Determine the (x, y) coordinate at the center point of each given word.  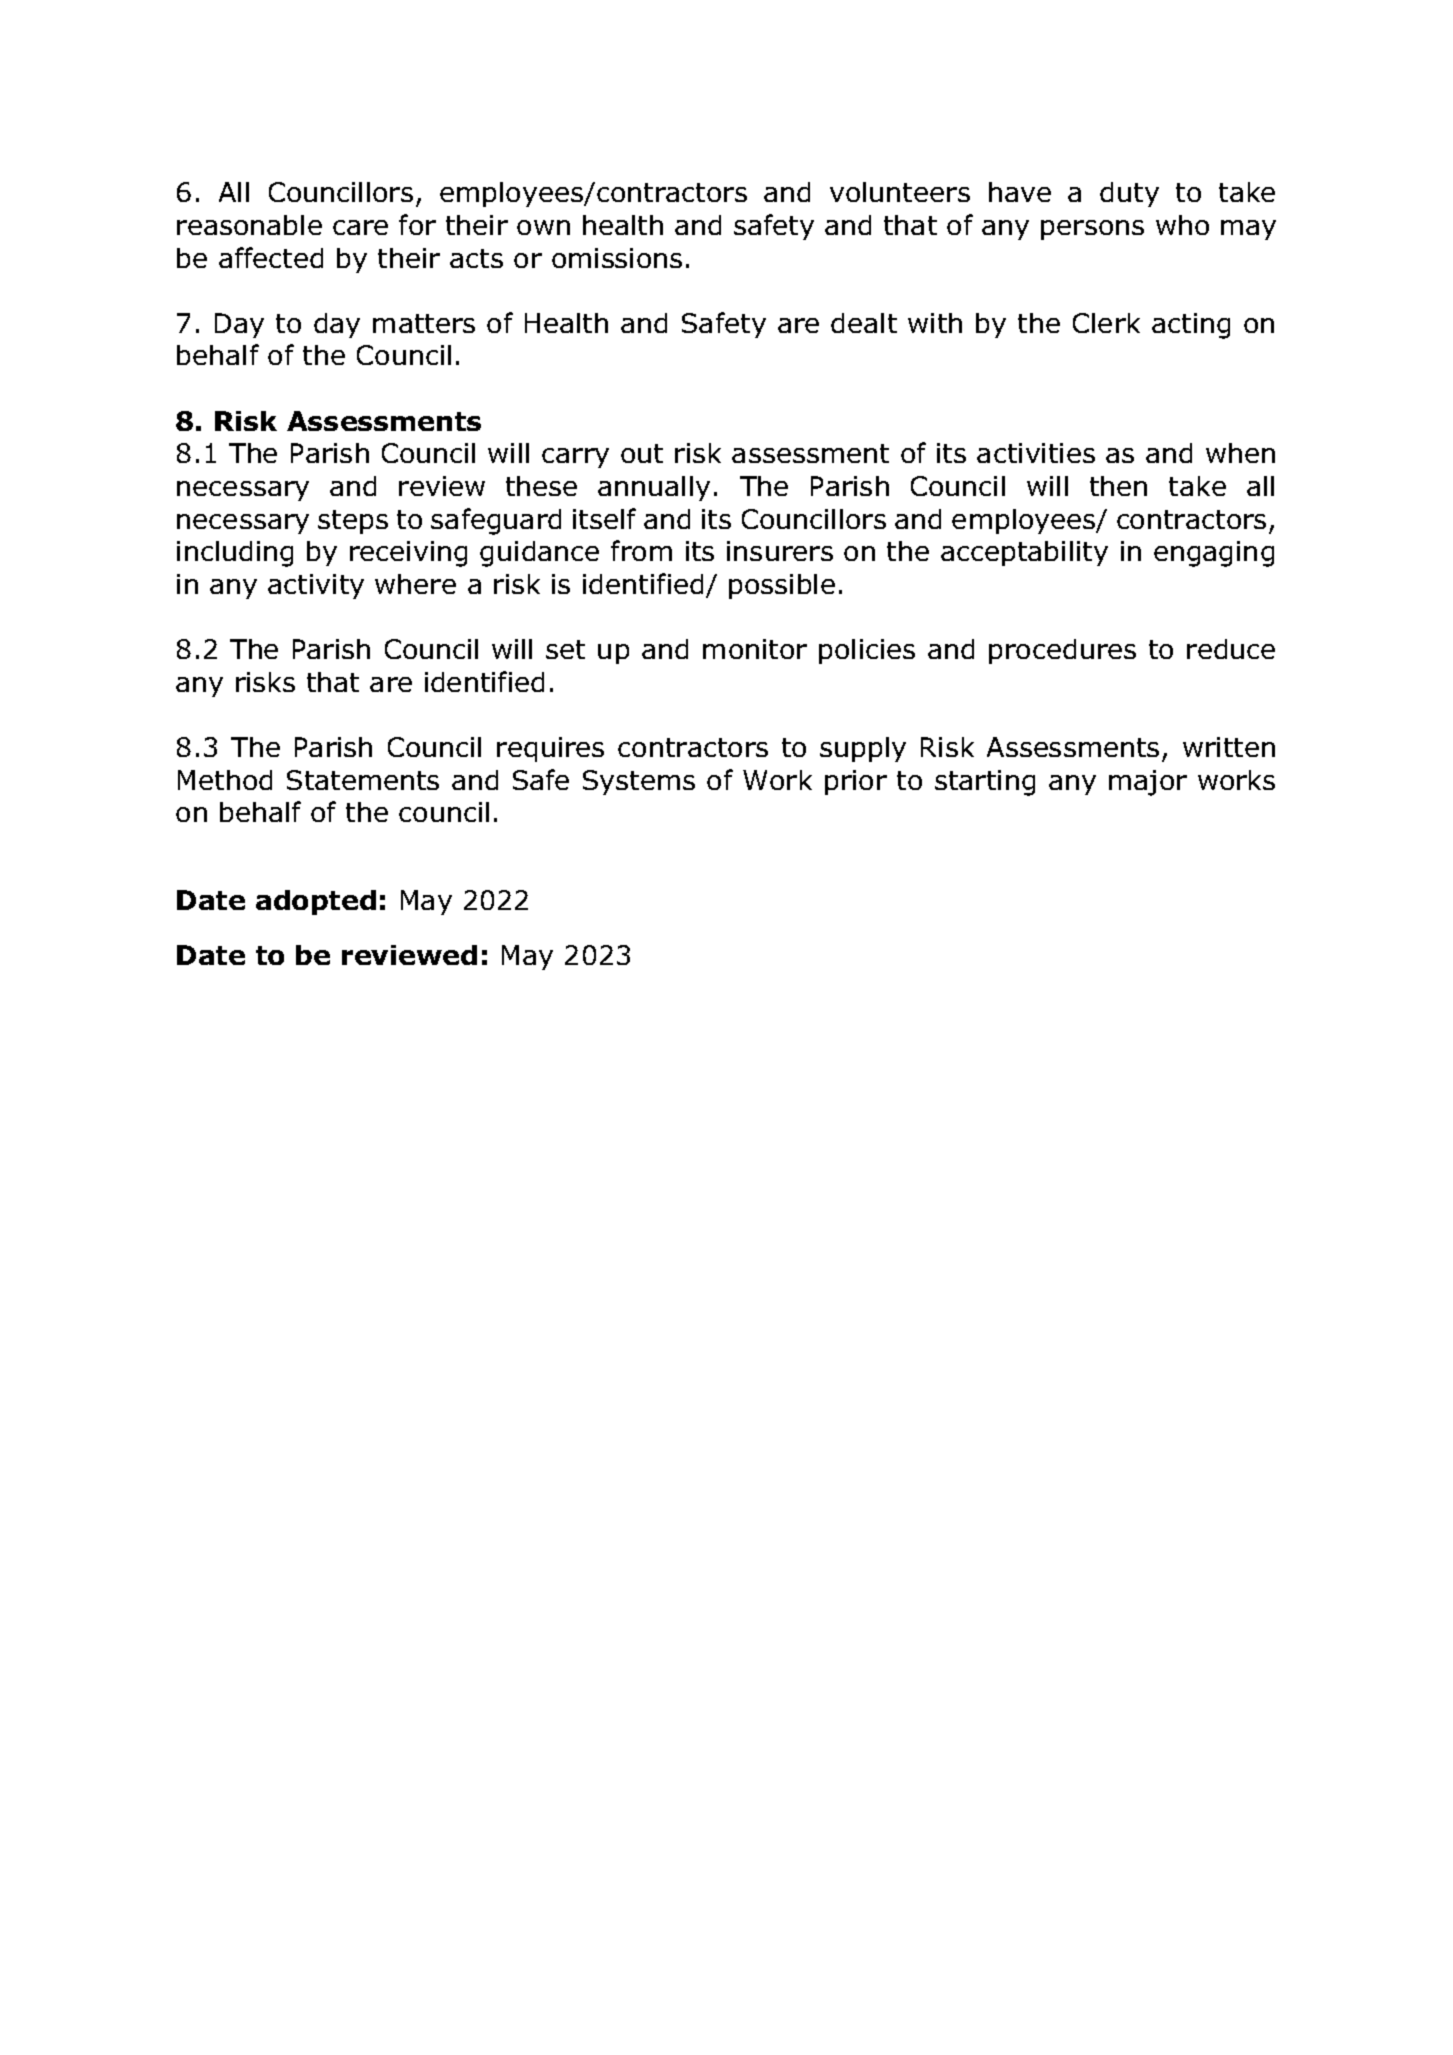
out (642, 453)
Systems (639, 782)
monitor (755, 649)
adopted (316, 902)
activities (1036, 453)
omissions (617, 258)
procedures (1062, 651)
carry (575, 458)
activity (316, 586)
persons (1092, 230)
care (360, 227)
